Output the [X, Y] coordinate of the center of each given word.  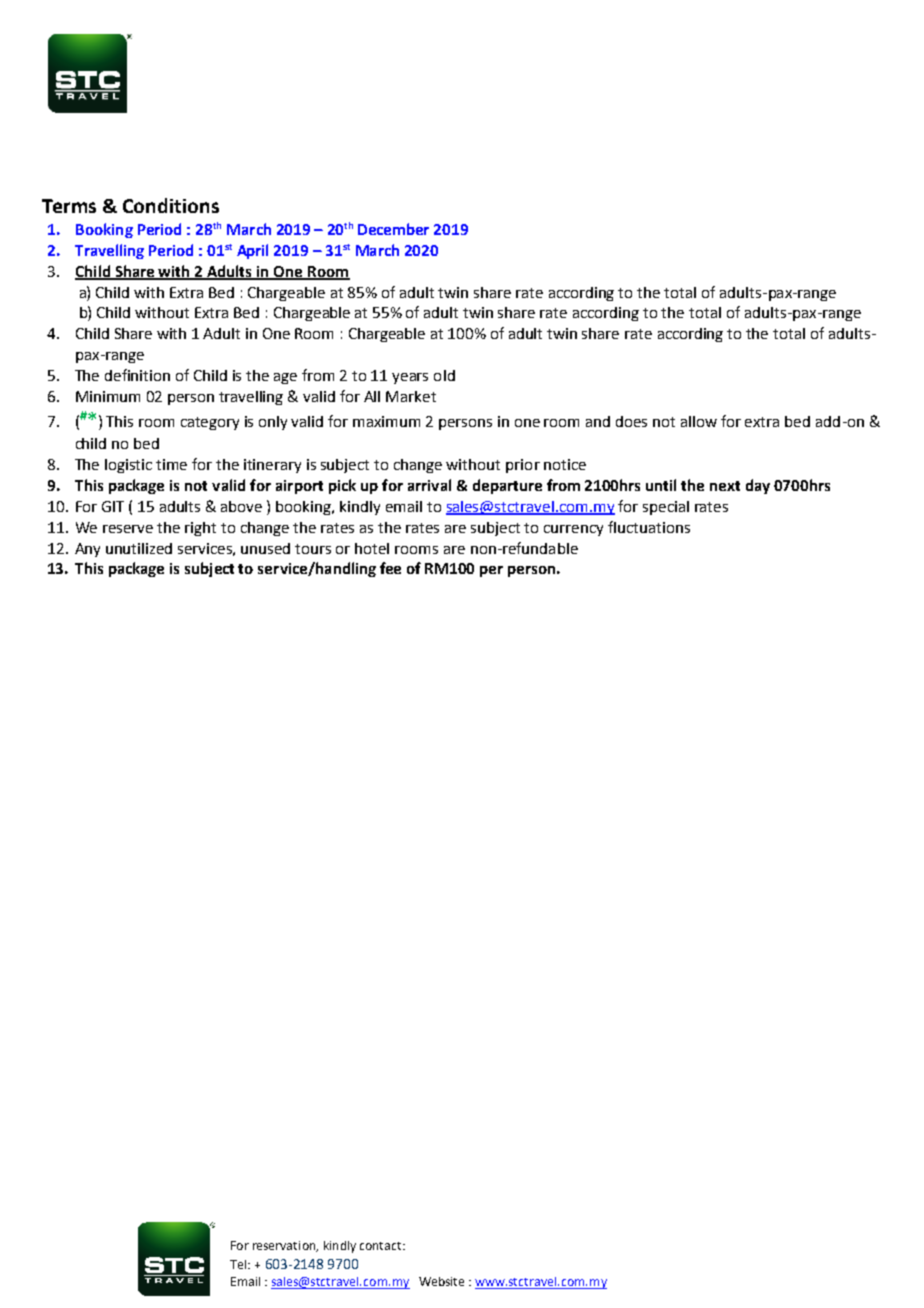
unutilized [139, 548]
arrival [429, 485]
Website [441, 1281]
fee [390, 568]
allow [699, 421]
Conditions [171, 205]
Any [87, 550]
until [661, 485]
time [171, 464]
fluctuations [649, 527]
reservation [285, 1246]
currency [573, 530]
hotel [372, 548]
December [393, 229]
